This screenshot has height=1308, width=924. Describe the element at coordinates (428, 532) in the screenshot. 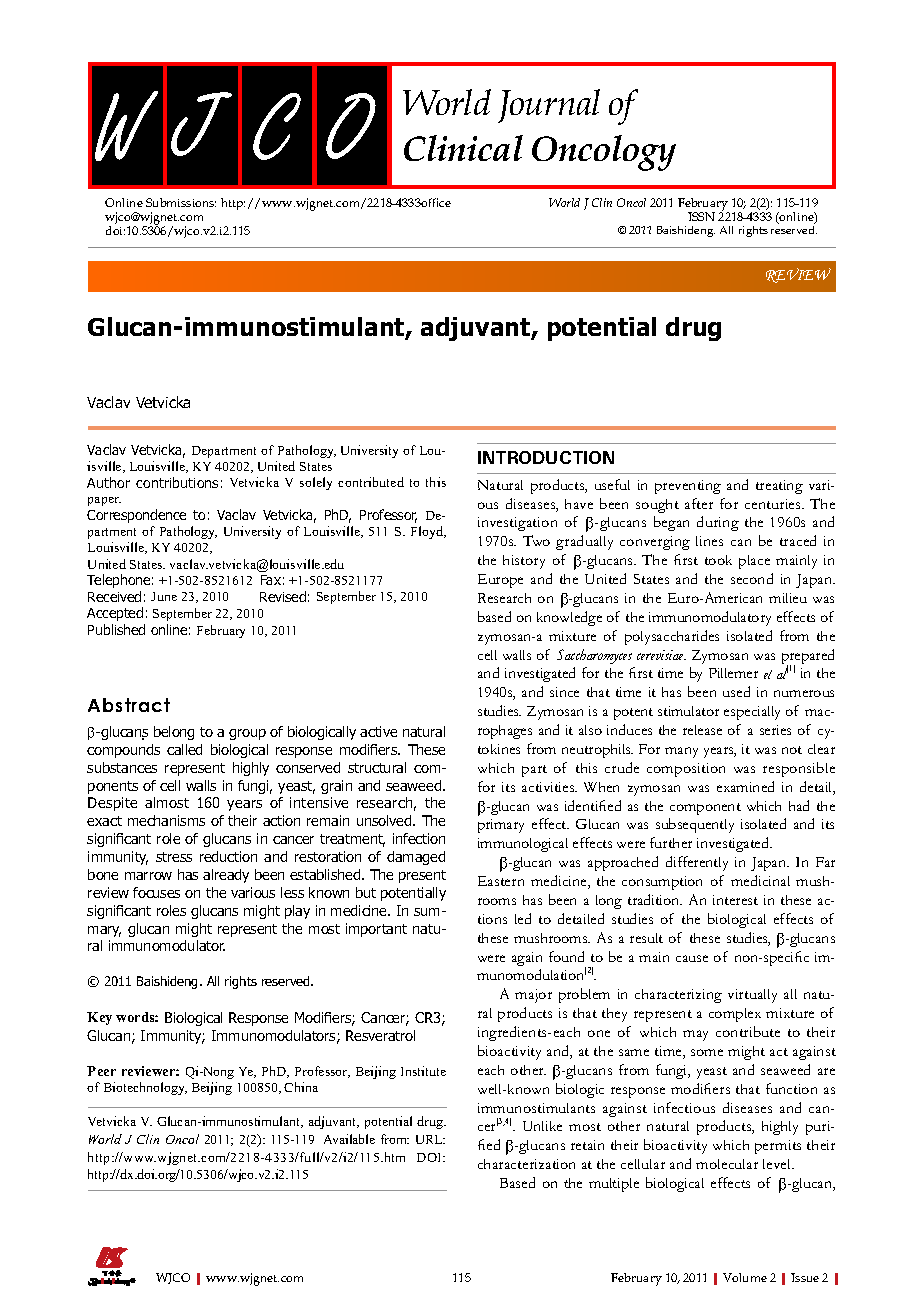

I see `Floyd` at that location.
